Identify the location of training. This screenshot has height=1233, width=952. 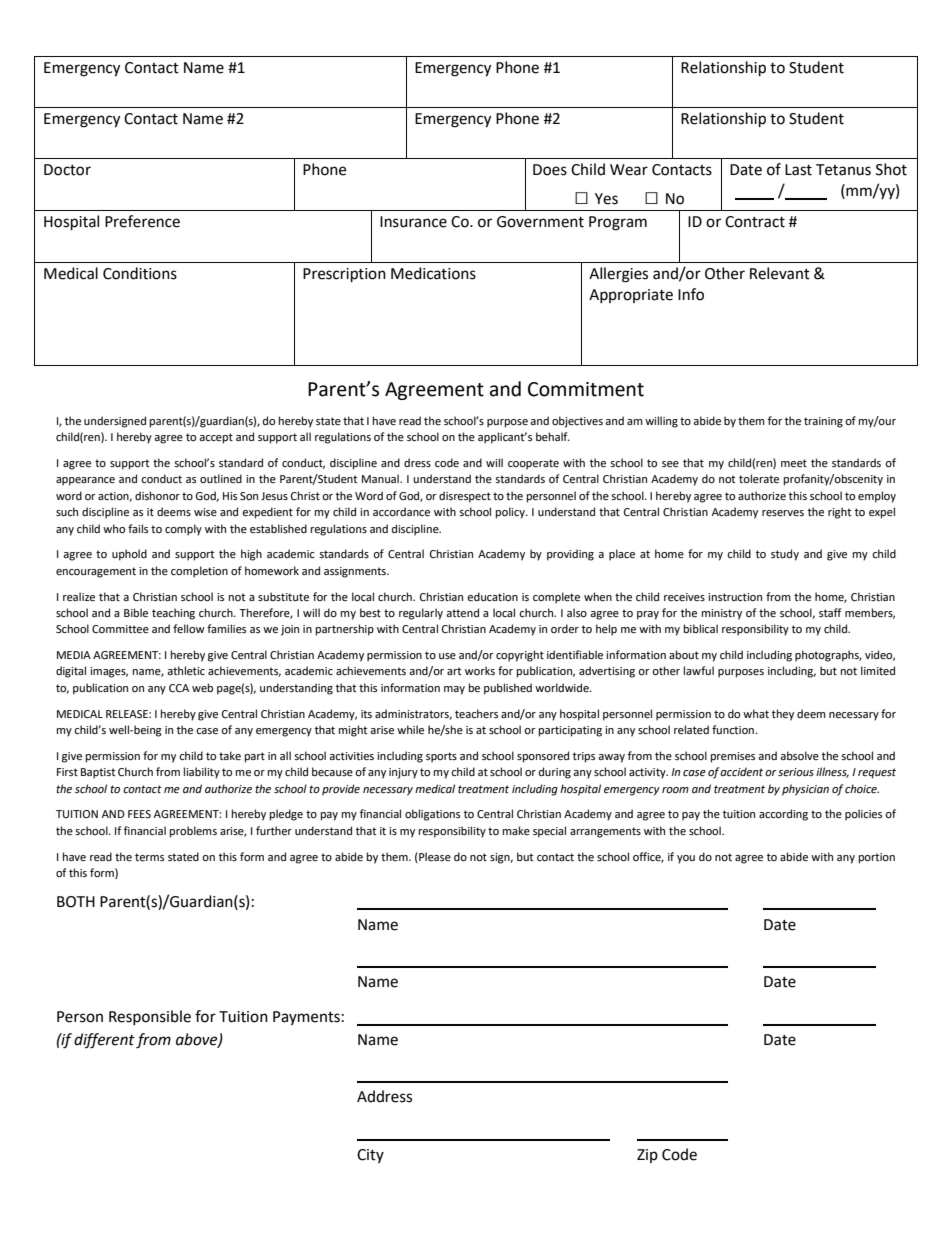
(823, 422).
